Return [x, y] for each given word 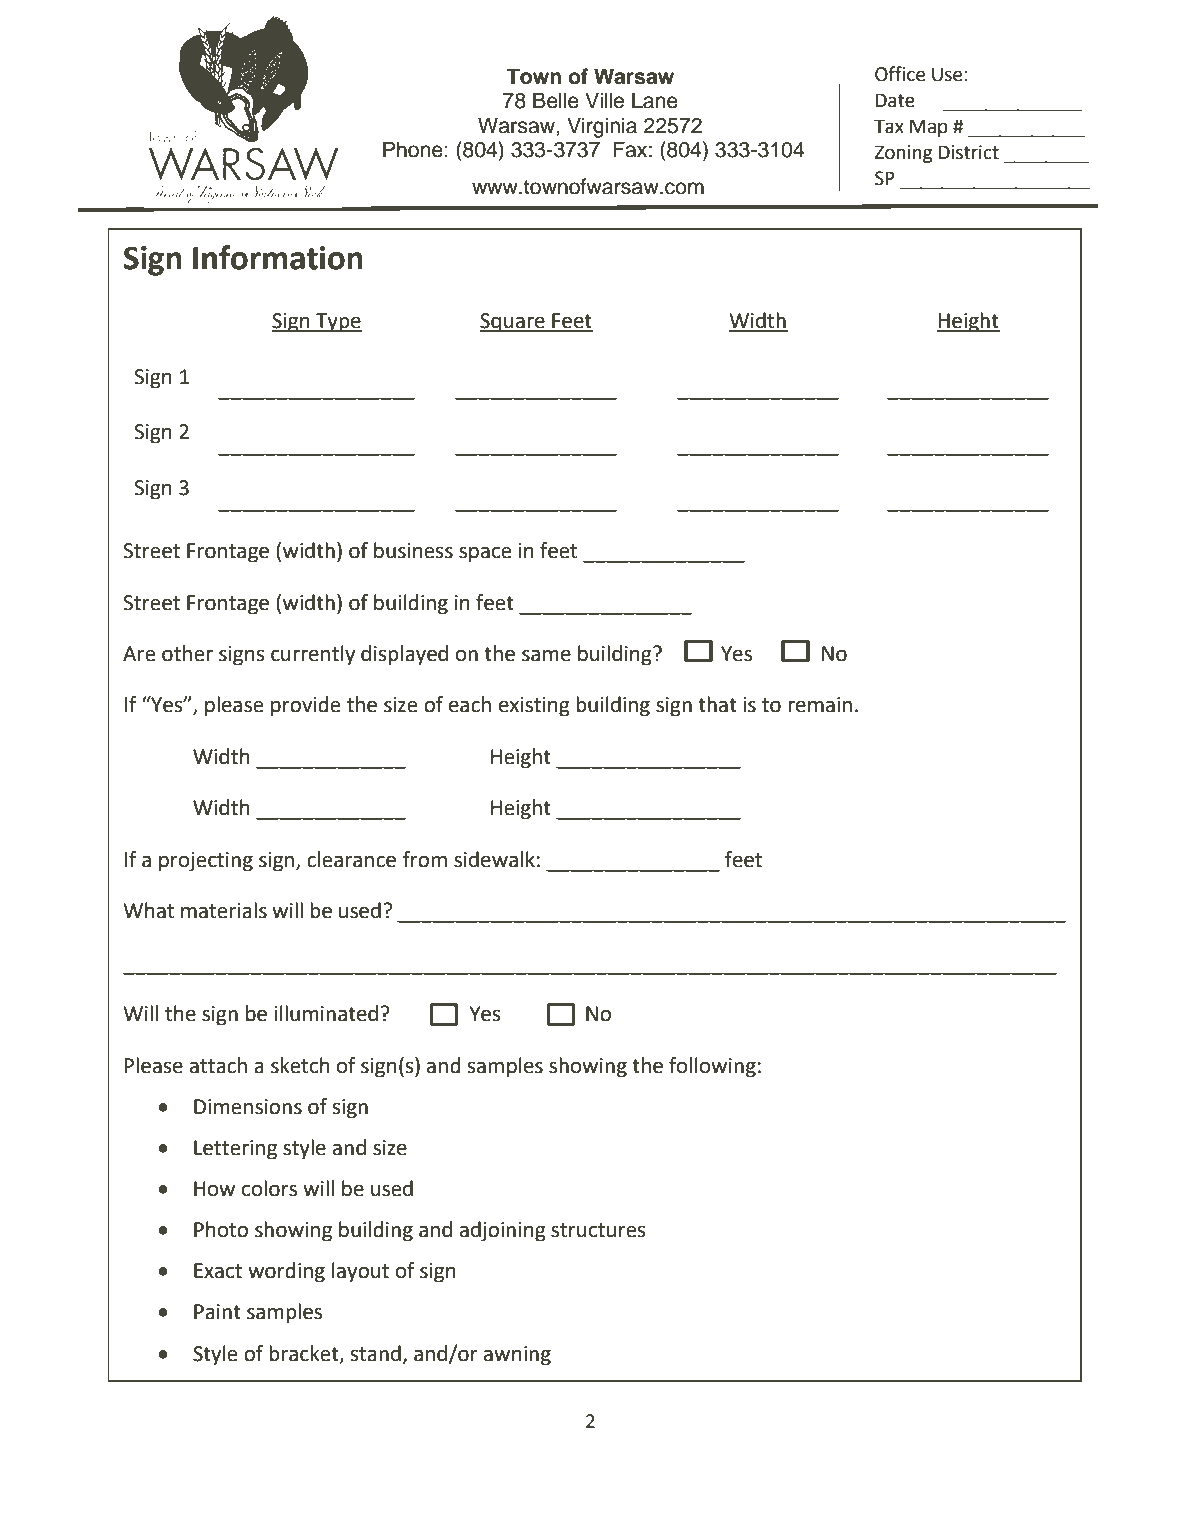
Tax [889, 126]
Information [278, 257]
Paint [217, 1312]
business [413, 550]
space [485, 554]
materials [224, 910]
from [425, 859]
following [712, 1067]
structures [598, 1230]
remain [820, 705]
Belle [556, 100]
